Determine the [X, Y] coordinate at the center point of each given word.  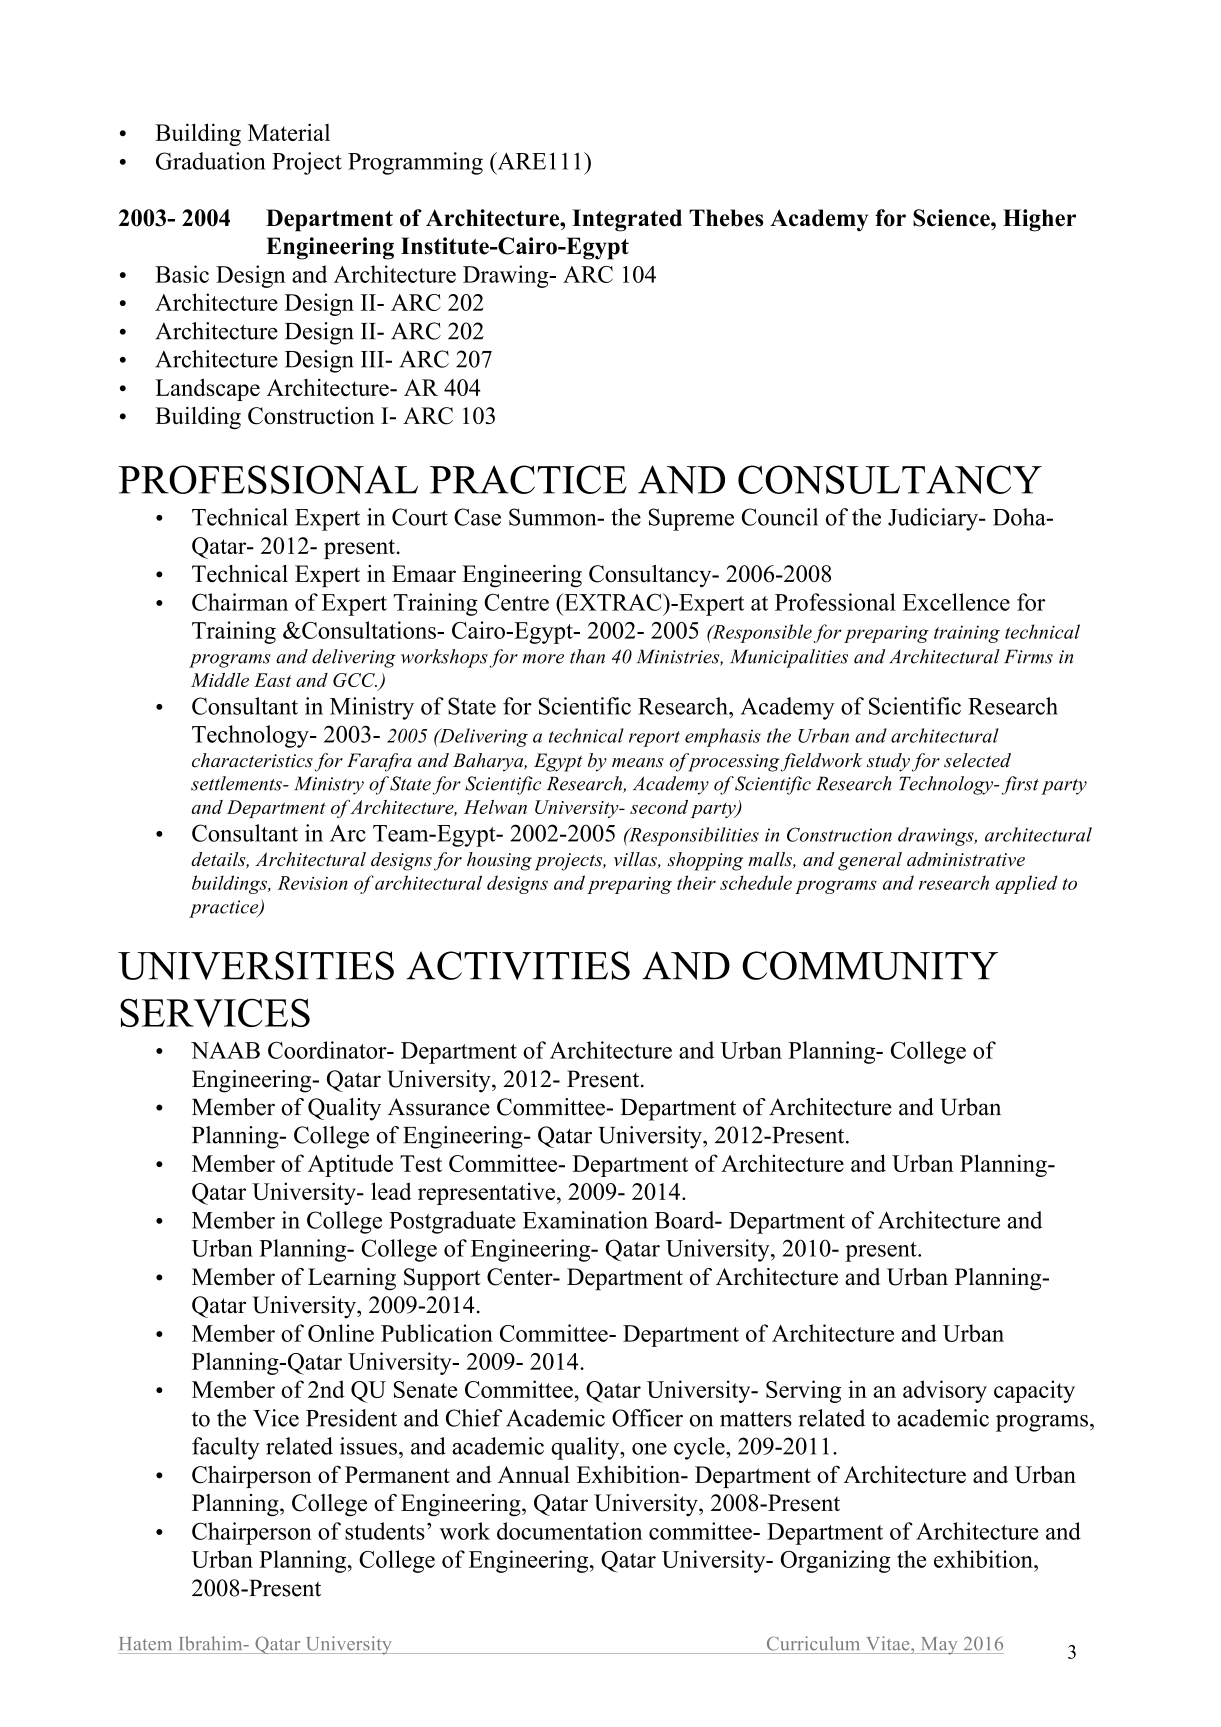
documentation [570, 1531]
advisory [945, 1391]
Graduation [211, 161]
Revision [313, 883]
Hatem [146, 1644]
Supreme [691, 519]
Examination [585, 1220]
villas [636, 860]
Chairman [240, 602]
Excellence [956, 602]
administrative [966, 859]
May [939, 1646]
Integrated [627, 220]
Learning [352, 1279]
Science [952, 218]
